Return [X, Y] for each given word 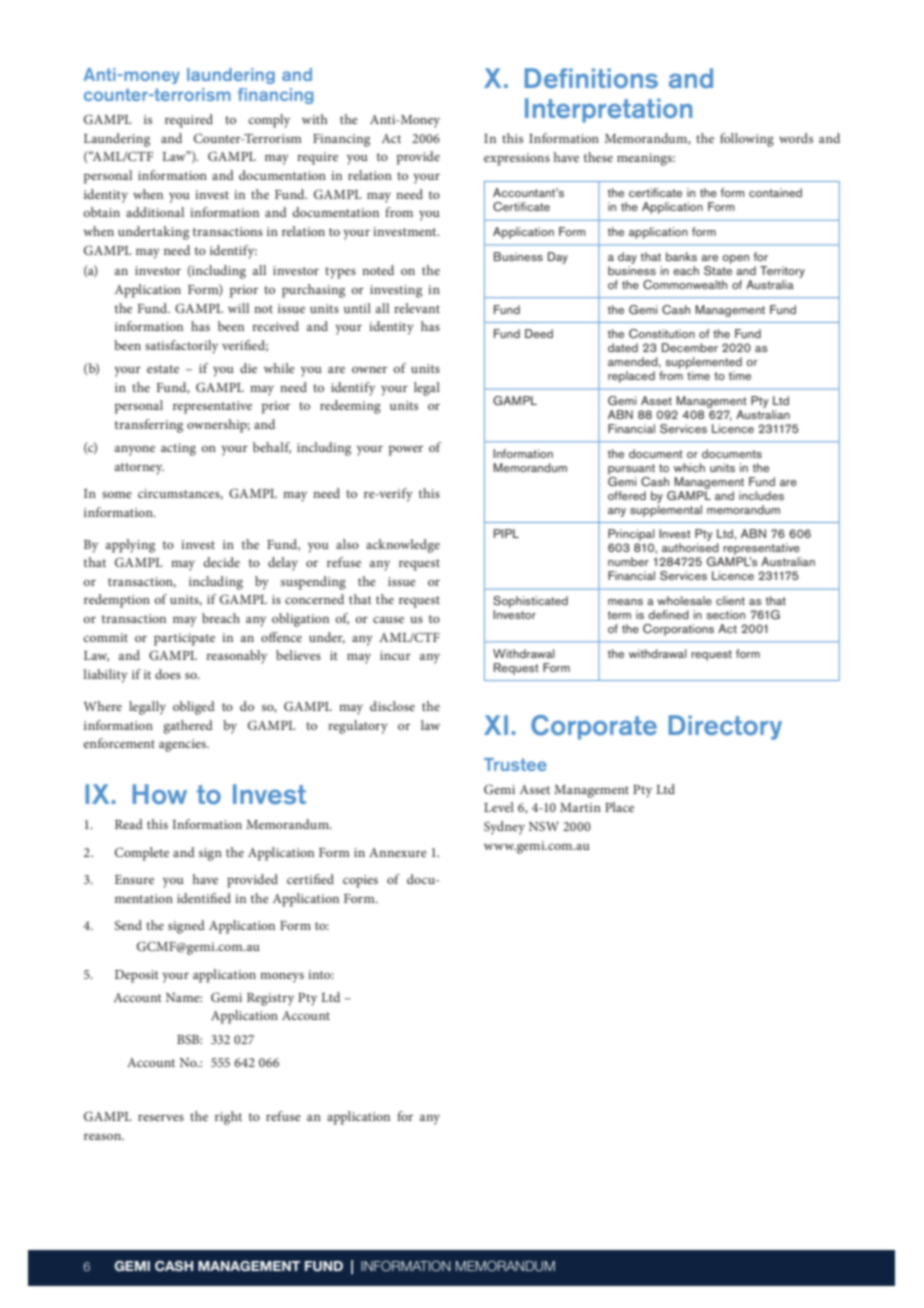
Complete [142, 854]
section [725, 614]
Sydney [504, 828]
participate [184, 639]
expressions [517, 159]
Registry [270, 999]
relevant [417, 308]
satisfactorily [181, 347]
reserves [161, 1117]
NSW [544, 826]
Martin [580, 807]
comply [269, 121]
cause [388, 619]
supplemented [703, 363]
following [747, 140]
